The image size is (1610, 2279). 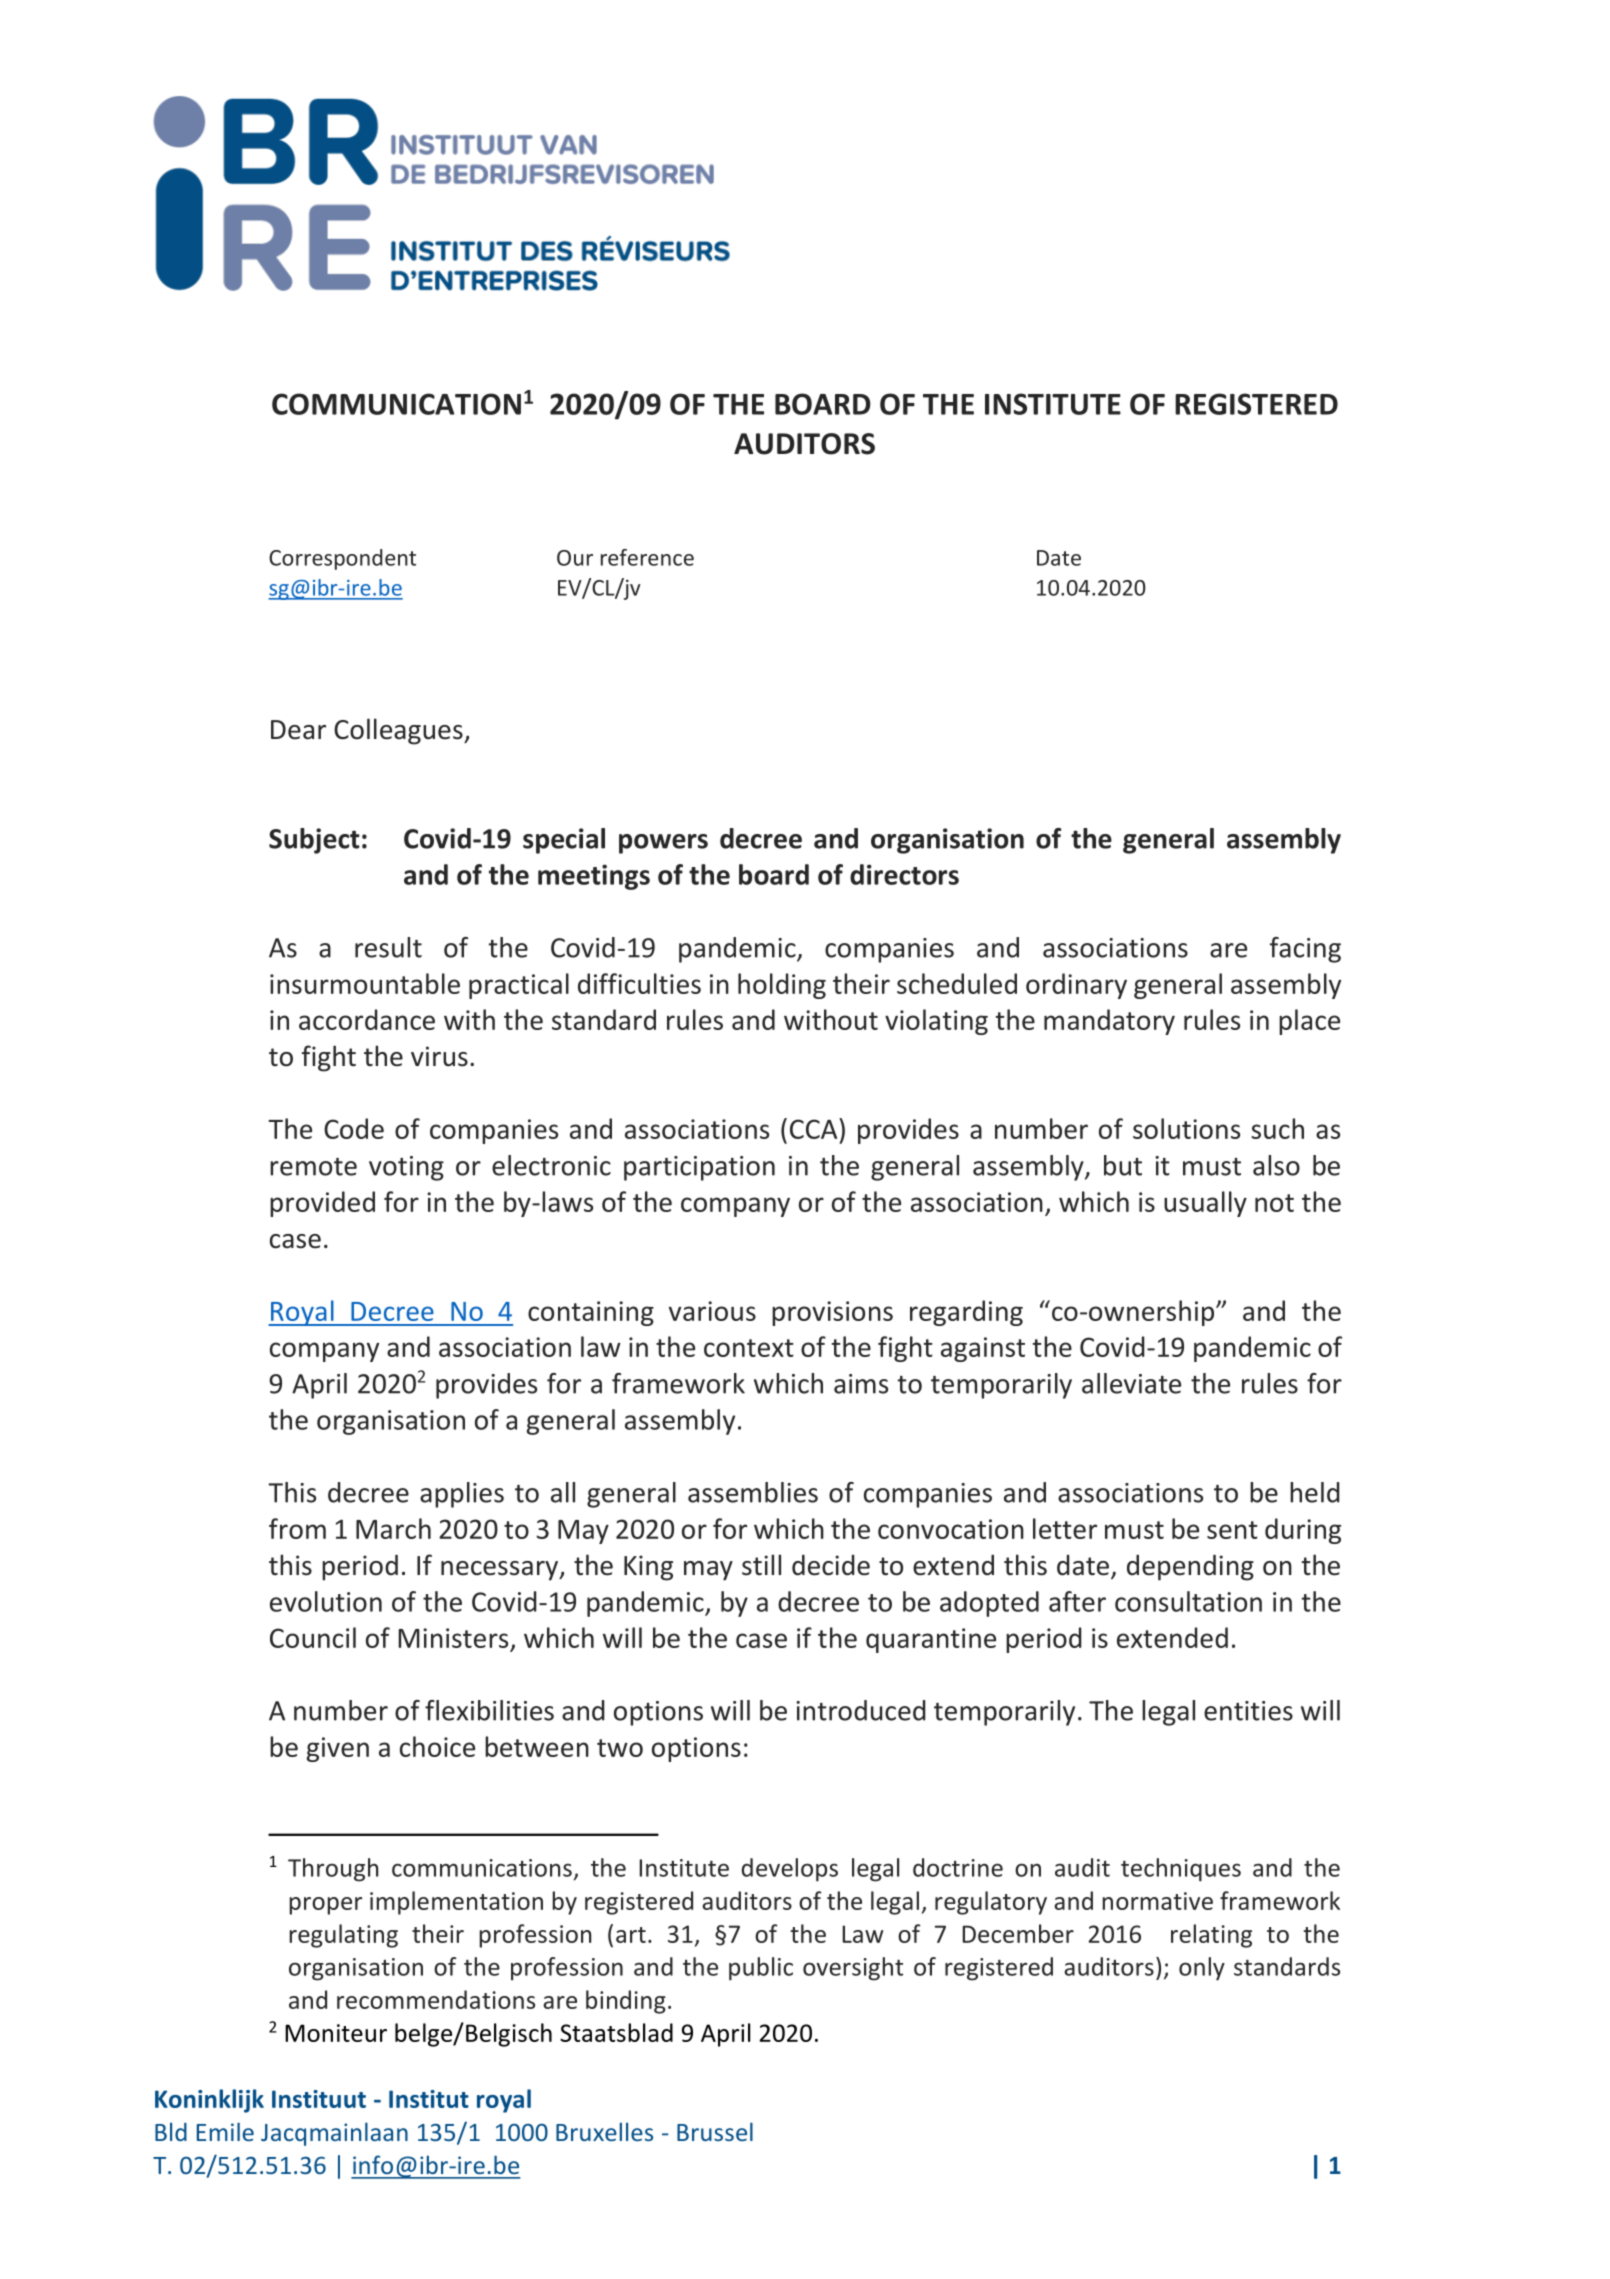 What do you see at coordinates (322, 1204) in the image?
I see `provided` at bounding box center [322, 1204].
